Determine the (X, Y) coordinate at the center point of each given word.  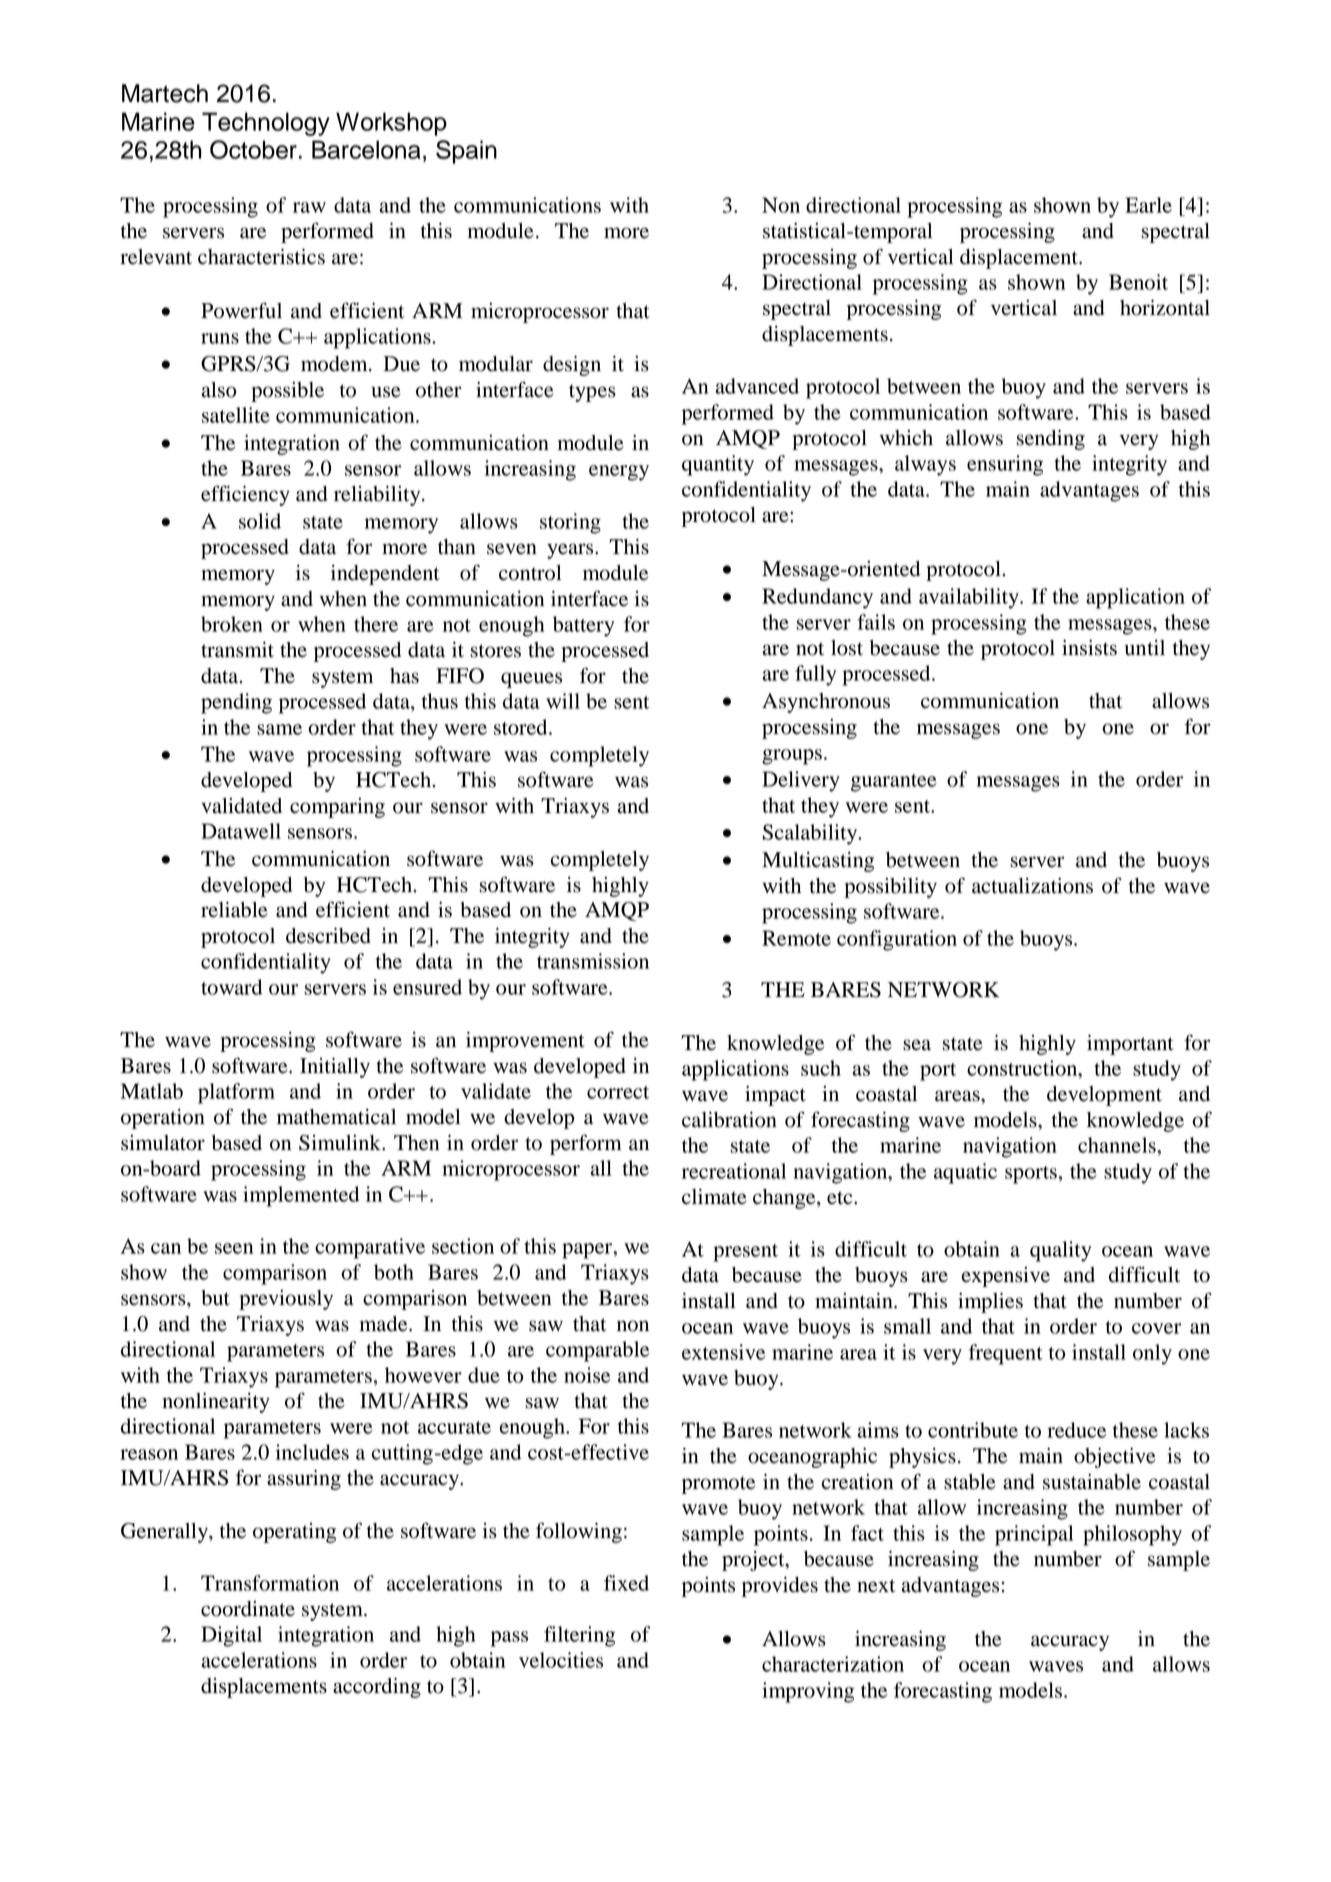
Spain (466, 152)
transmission (593, 961)
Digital (231, 1636)
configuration (897, 940)
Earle (1148, 205)
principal (1034, 1535)
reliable (234, 910)
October (253, 149)
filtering (579, 1636)
